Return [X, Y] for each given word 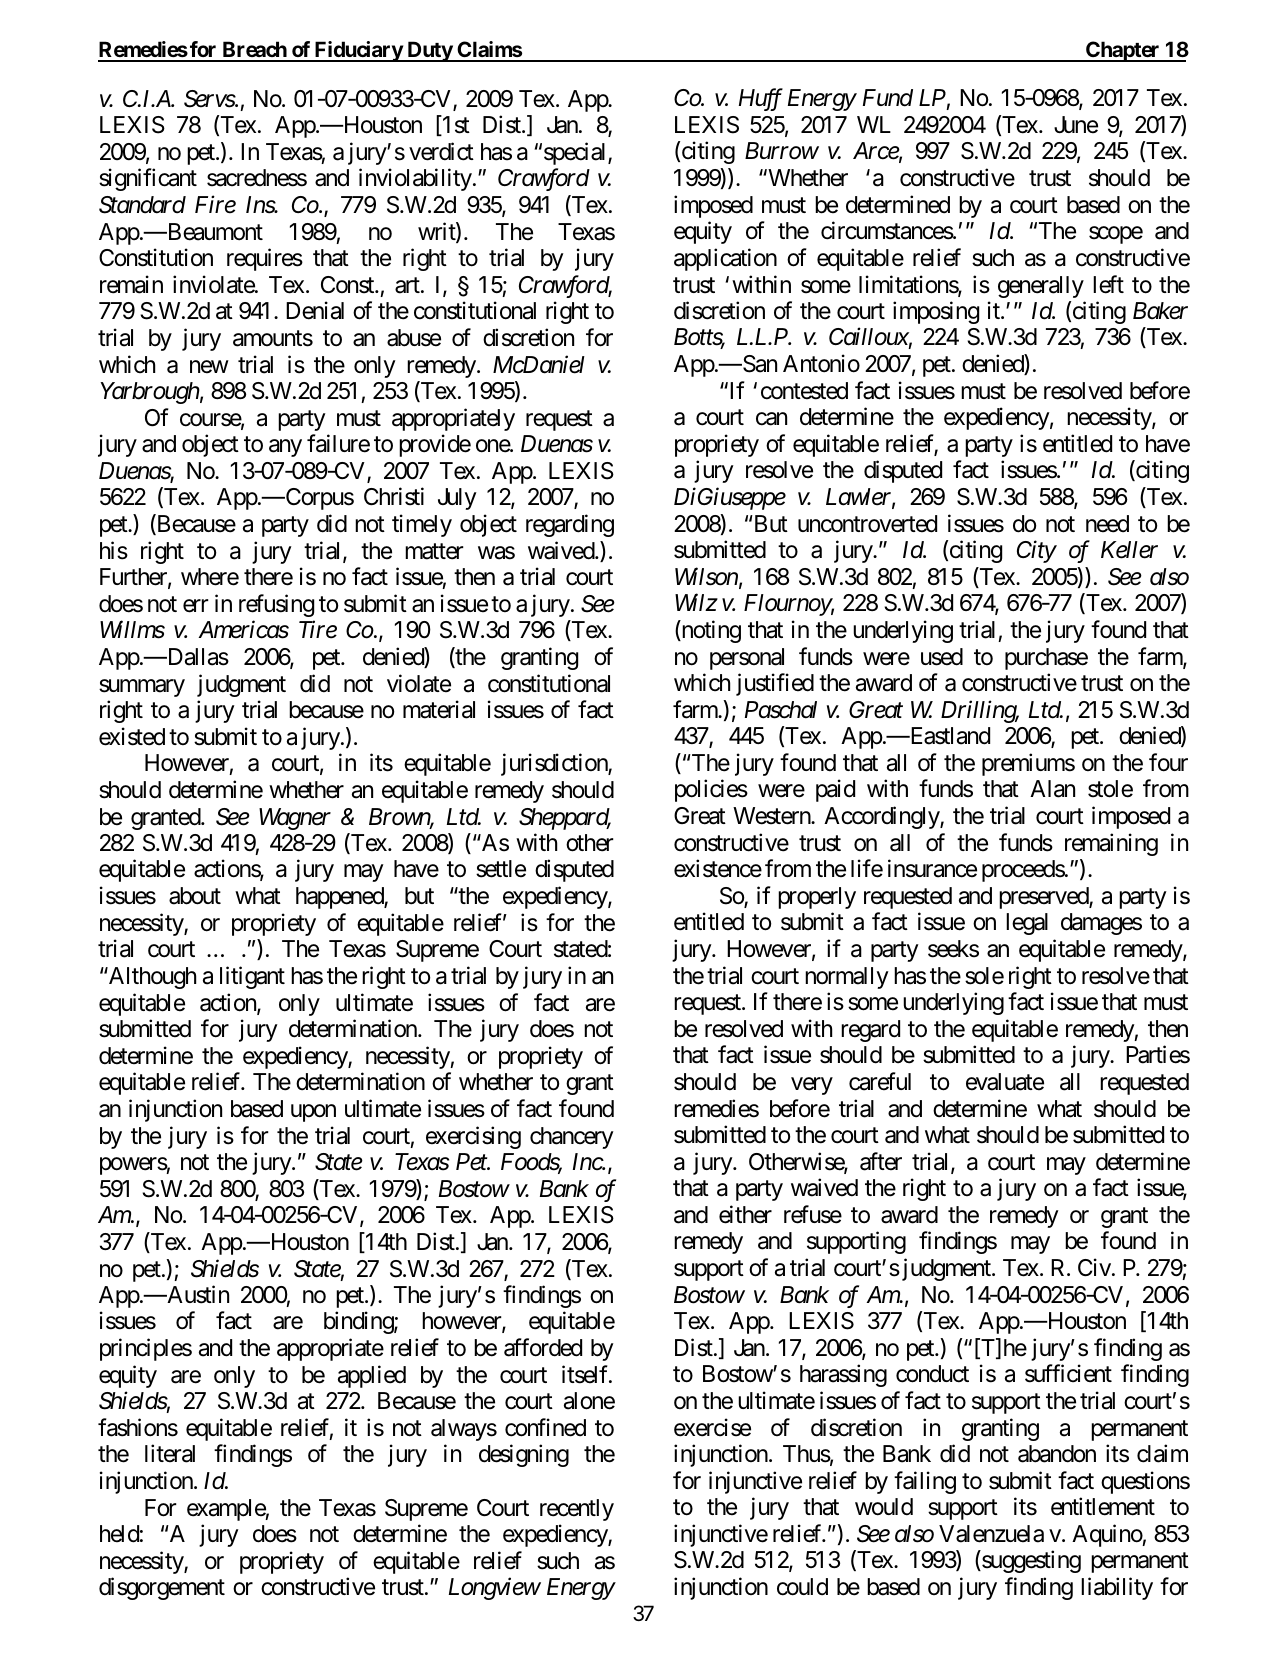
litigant [252, 977]
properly [817, 898]
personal [747, 659]
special [576, 153]
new [209, 367]
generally [1041, 287]
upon [313, 1113]
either [745, 1214]
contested [804, 391]
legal [1027, 924]
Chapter [1123, 51]
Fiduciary [358, 51]
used [942, 657]
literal [170, 1454]
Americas [243, 630]
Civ [1094, 1267]
